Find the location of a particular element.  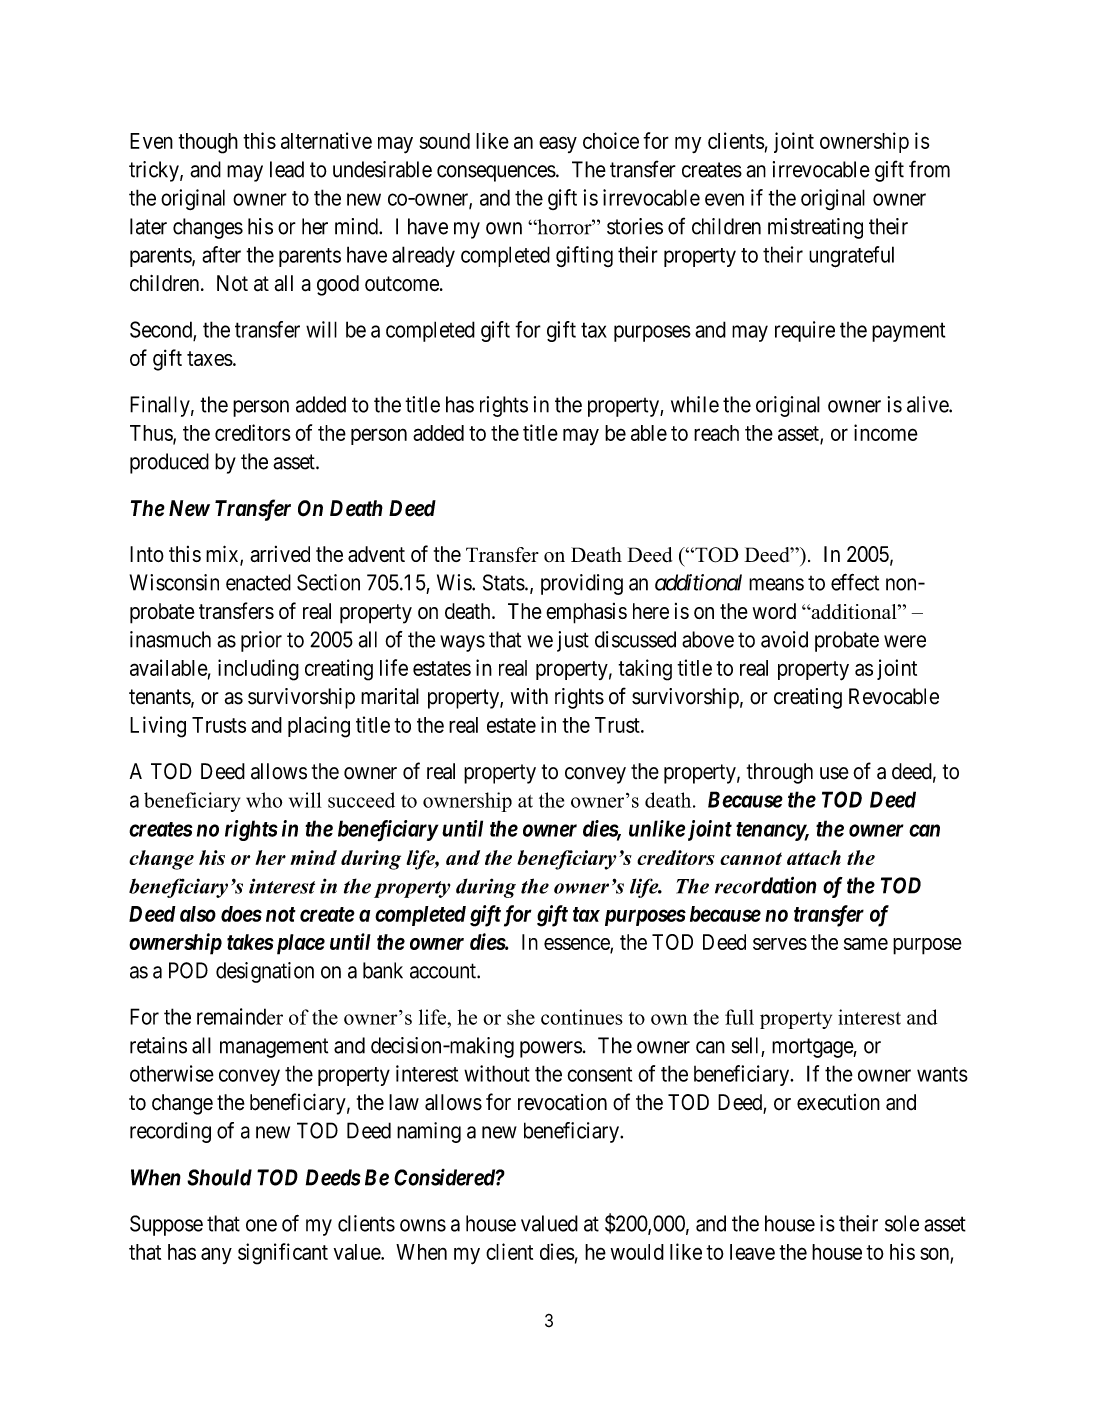

lead is located at coordinates (287, 169).
